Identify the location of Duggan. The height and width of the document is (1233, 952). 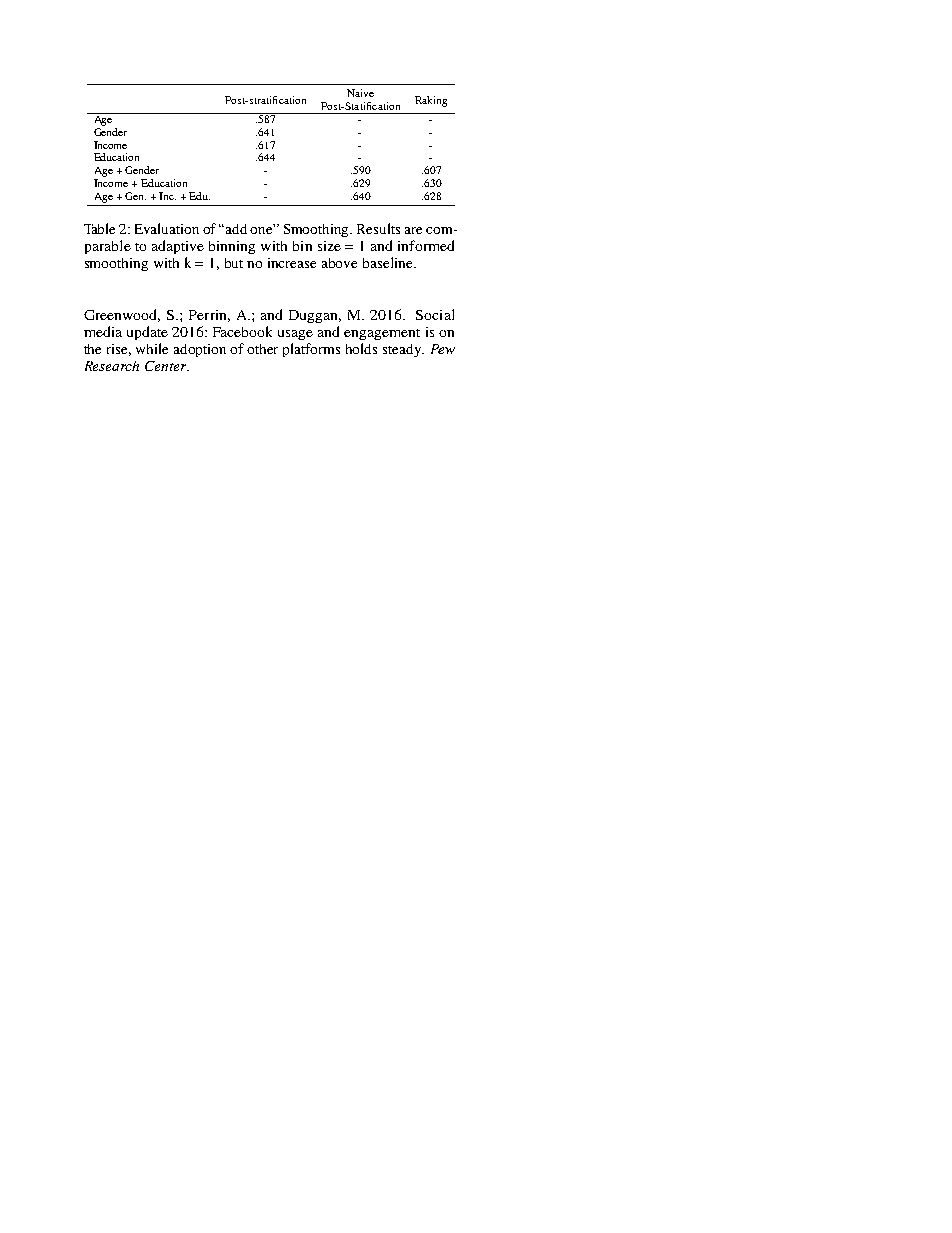
(315, 316).
